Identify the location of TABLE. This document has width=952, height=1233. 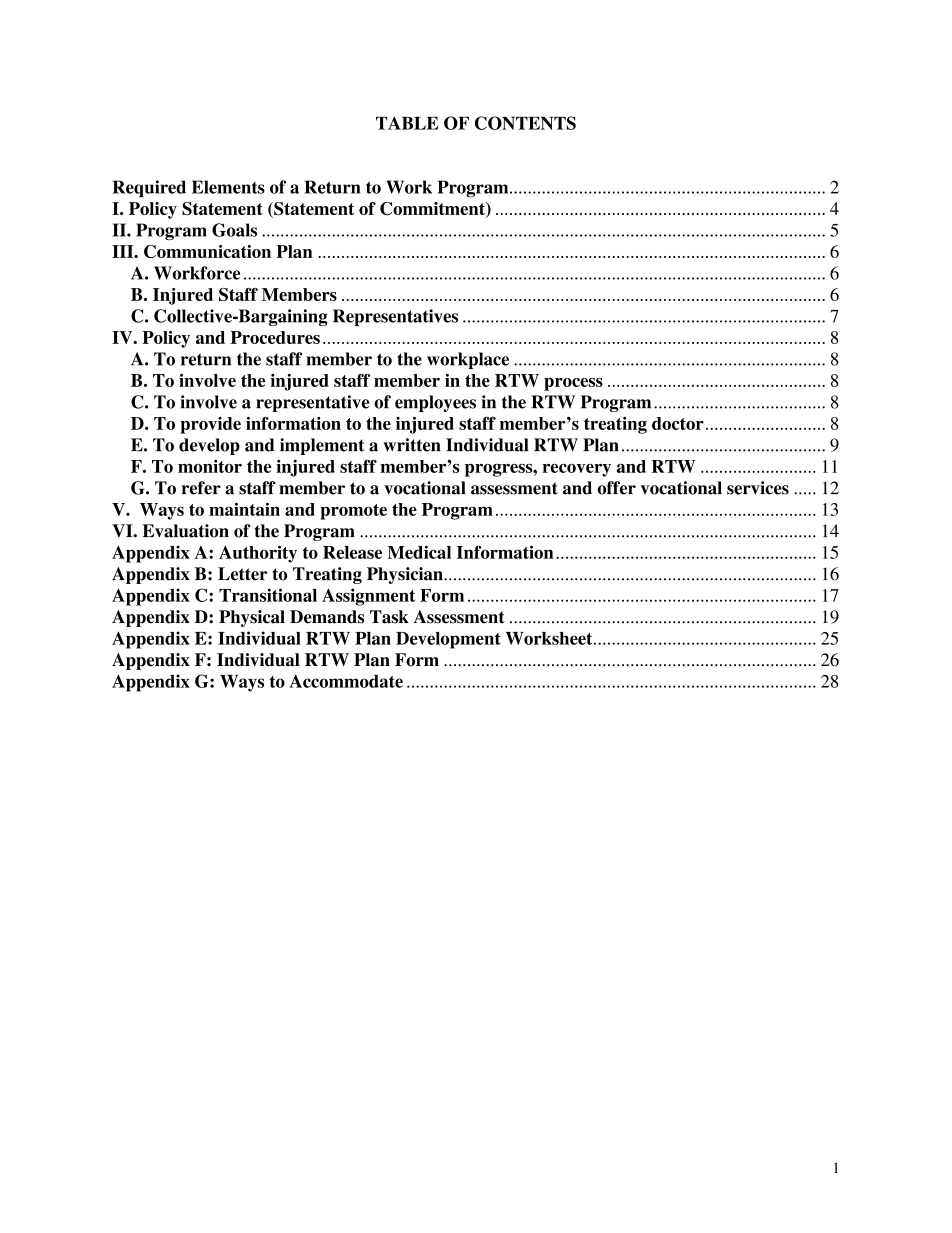
(407, 123).
